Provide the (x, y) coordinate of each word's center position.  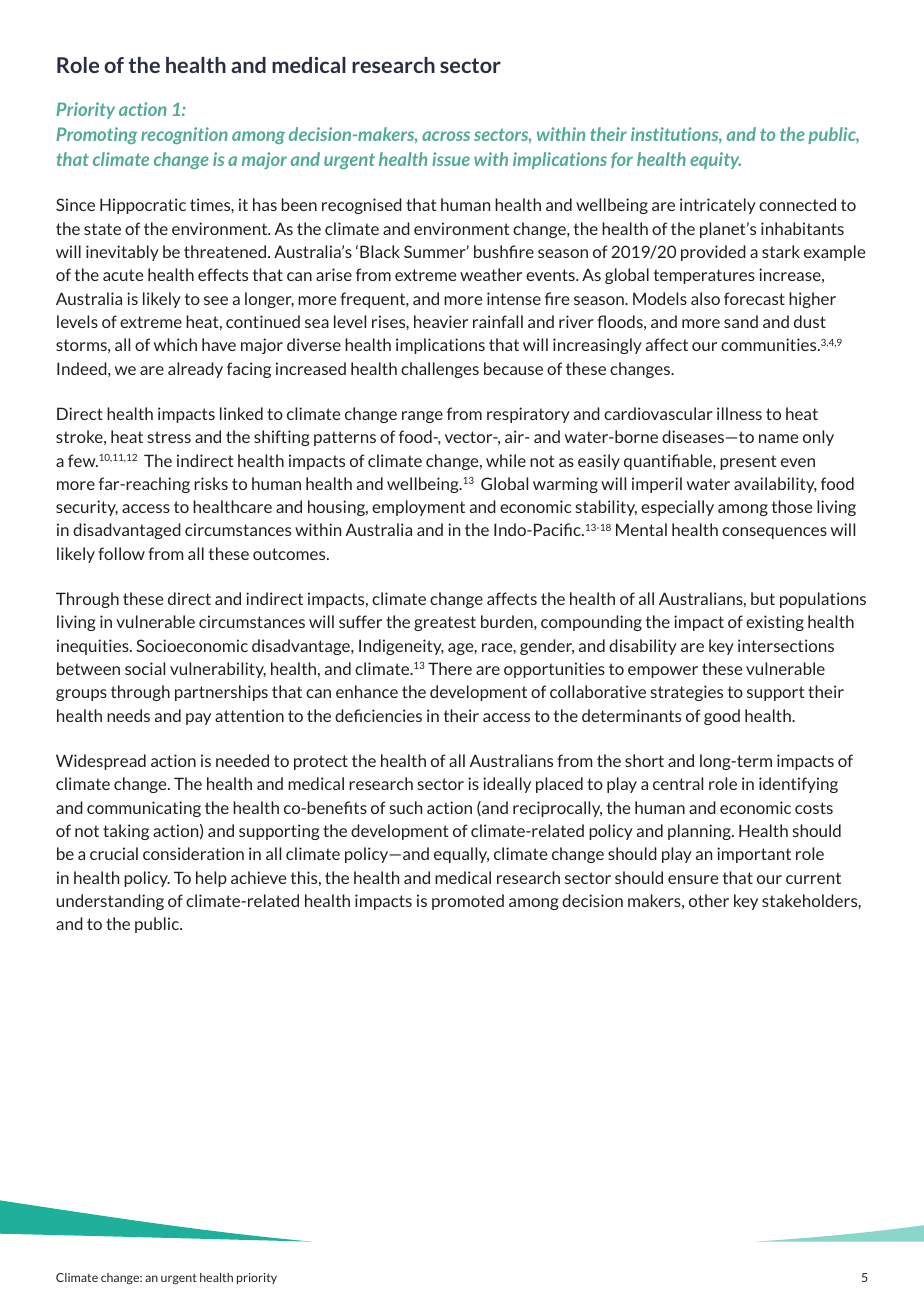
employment (418, 508)
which (175, 344)
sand (741, 321)
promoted (468, 902)
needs (128, 715)
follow (121, 553)
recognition (184, 135)
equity (715, 160)
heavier (441, 321)
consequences (774, 533)
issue (451, 159)
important (754, 855)
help (211, 879)
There (450, 668)
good (722, 717)
